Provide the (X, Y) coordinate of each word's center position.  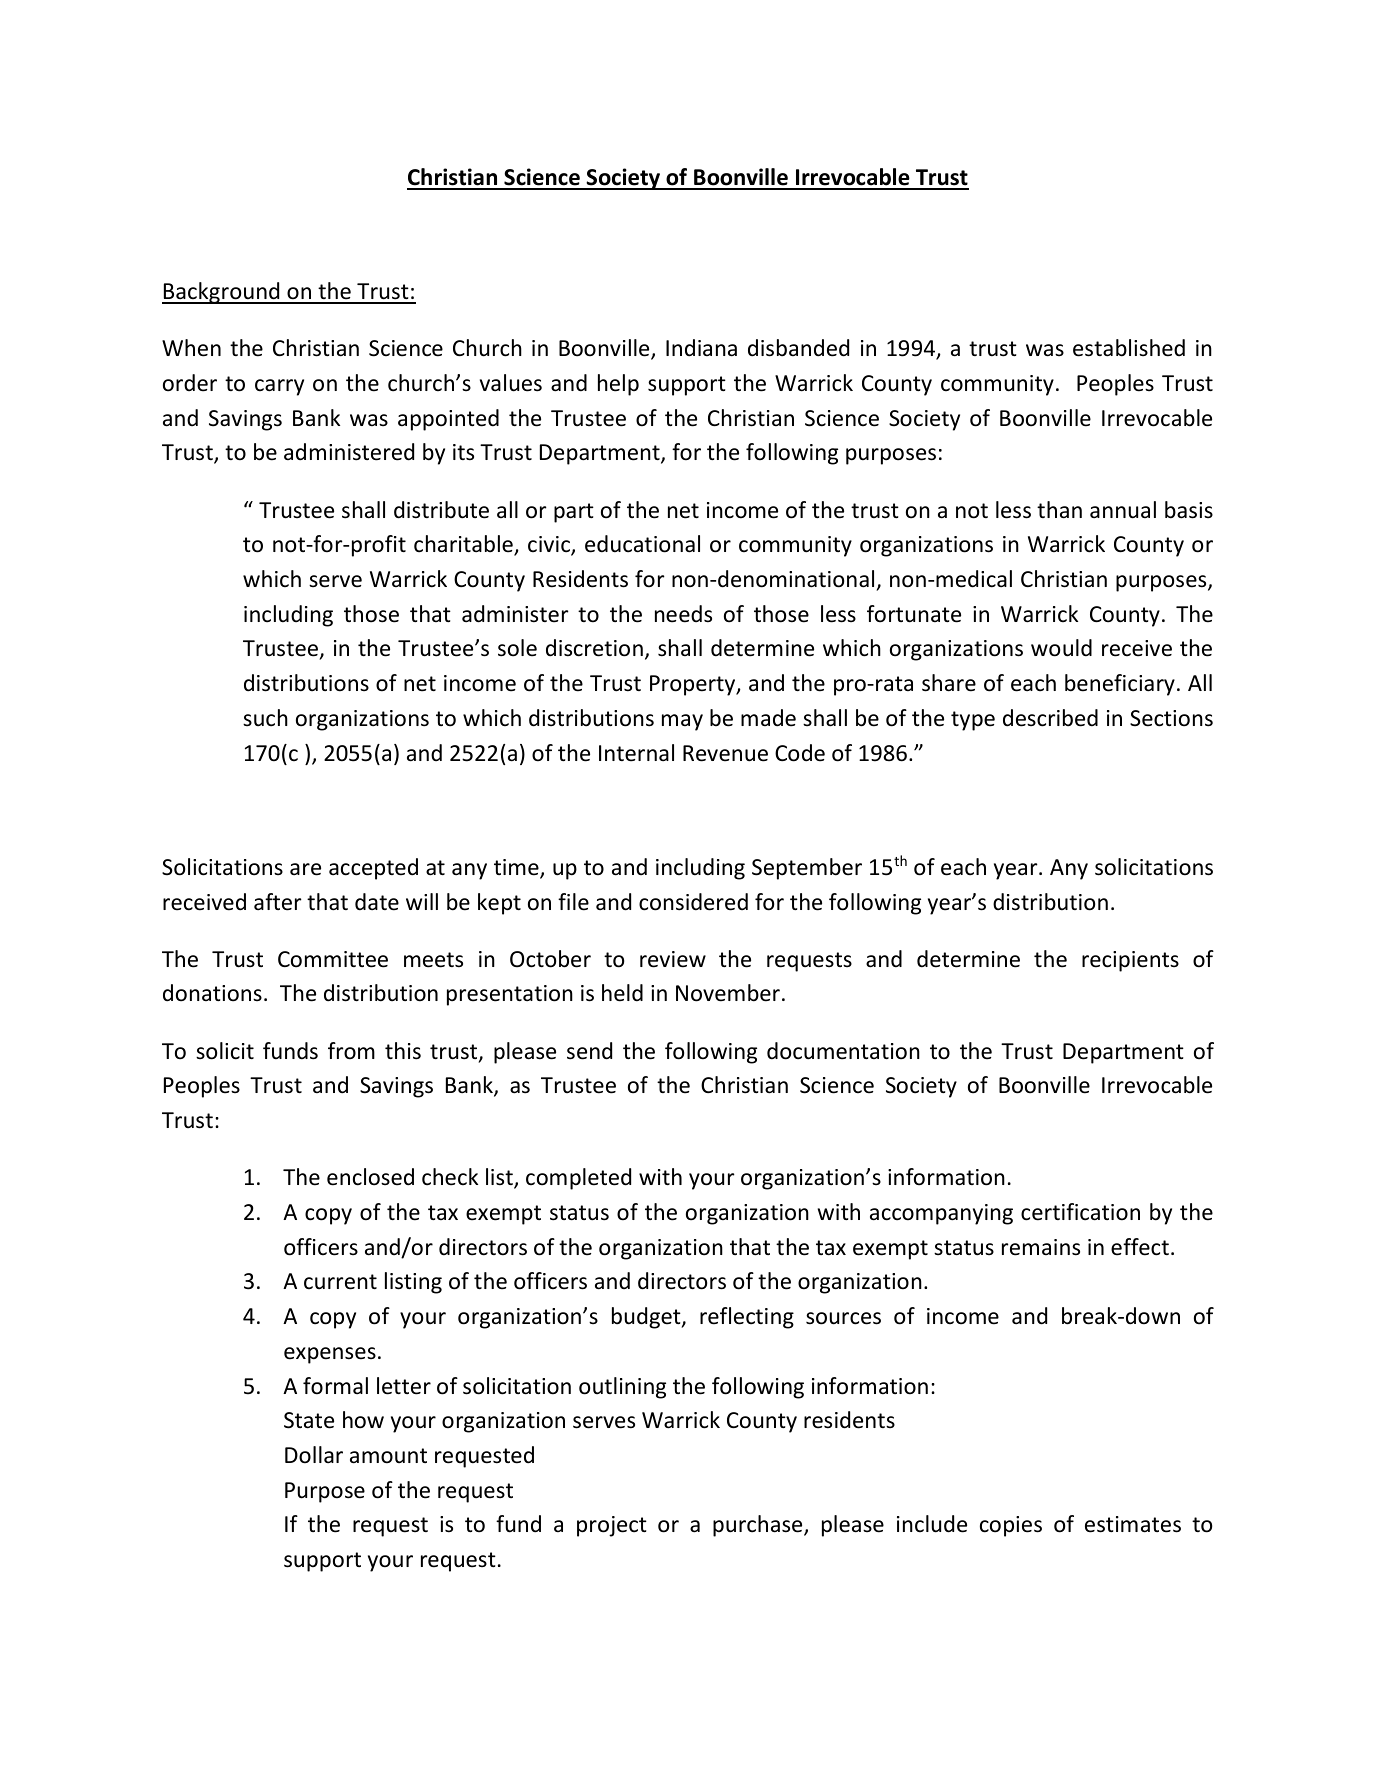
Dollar (314, 1455)
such (265, 718)
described (1050, 718)
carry (279, 387)
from (351, 1051)
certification (1080, 1212)
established (1129, 348)
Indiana (701, 348)
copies (1011, 1526)
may (682, 722)
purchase (759, 1526)
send (589, 1051)
